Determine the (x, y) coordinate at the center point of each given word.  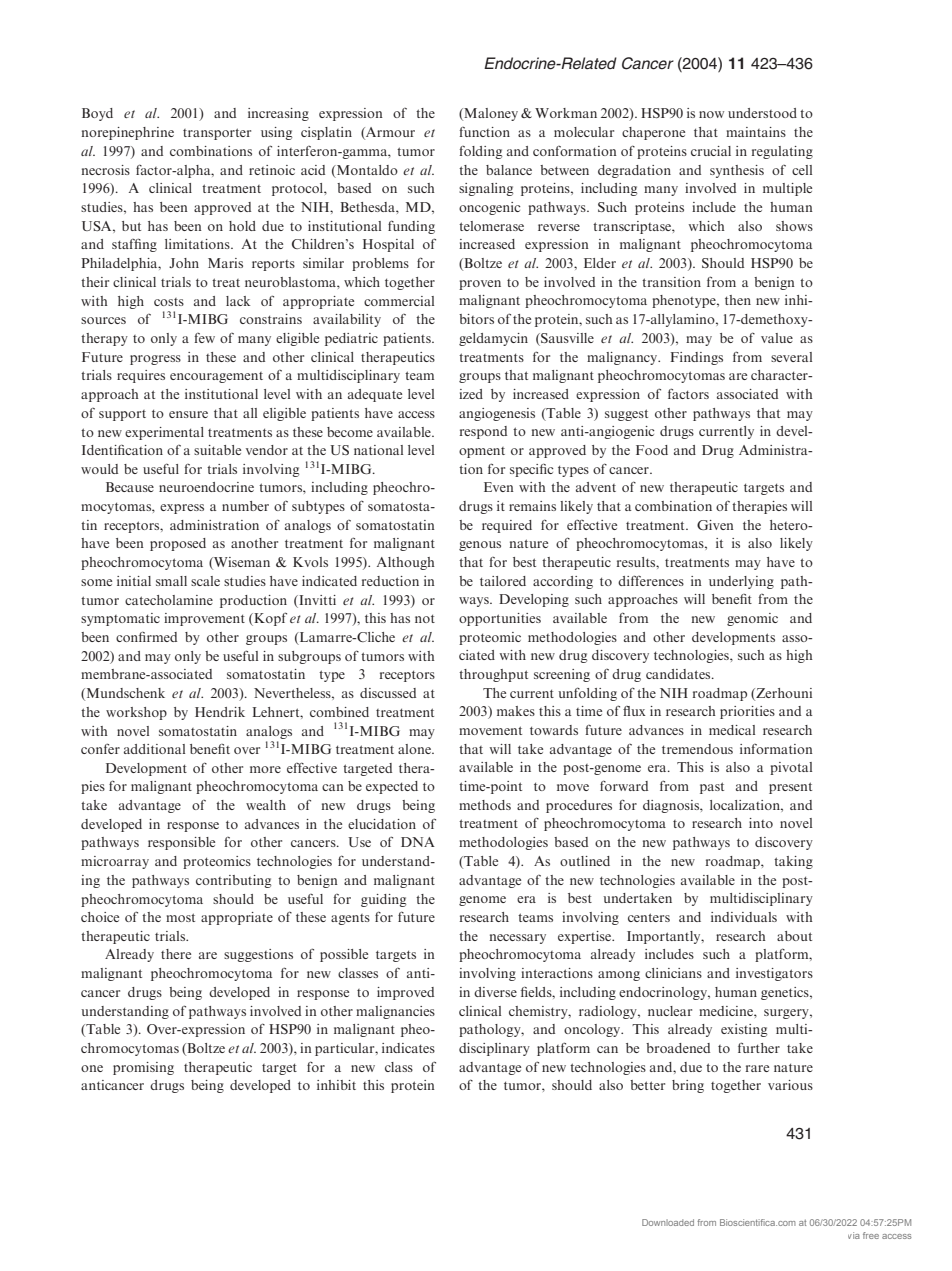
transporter (217, 134)
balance (509, 170)
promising (143, 1068)
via (854, 1235)
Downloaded (668, 1222)
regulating (782, 152)
